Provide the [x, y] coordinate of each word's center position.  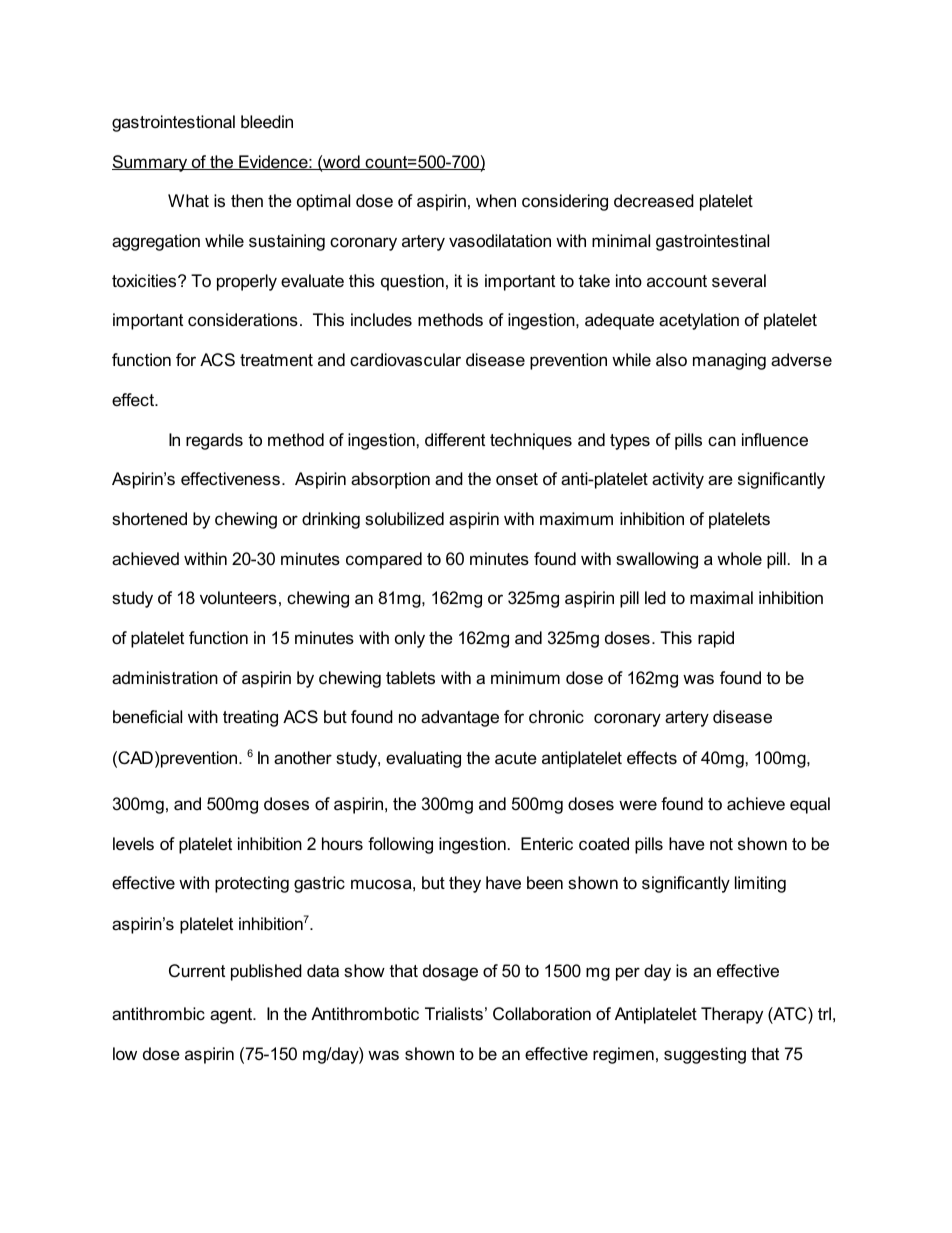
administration [165, 678]
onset [517, 479]
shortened [149, 519]
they [465, 884]
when [496, 200]
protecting [252, 884]
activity [678, 480]
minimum [525, 677]
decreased [654, 201]
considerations [243, 319]
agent [232, 1016]
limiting [760, 884]
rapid [716, 639]
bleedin [267, 122]
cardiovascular [405, 360]
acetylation [699, 321]
